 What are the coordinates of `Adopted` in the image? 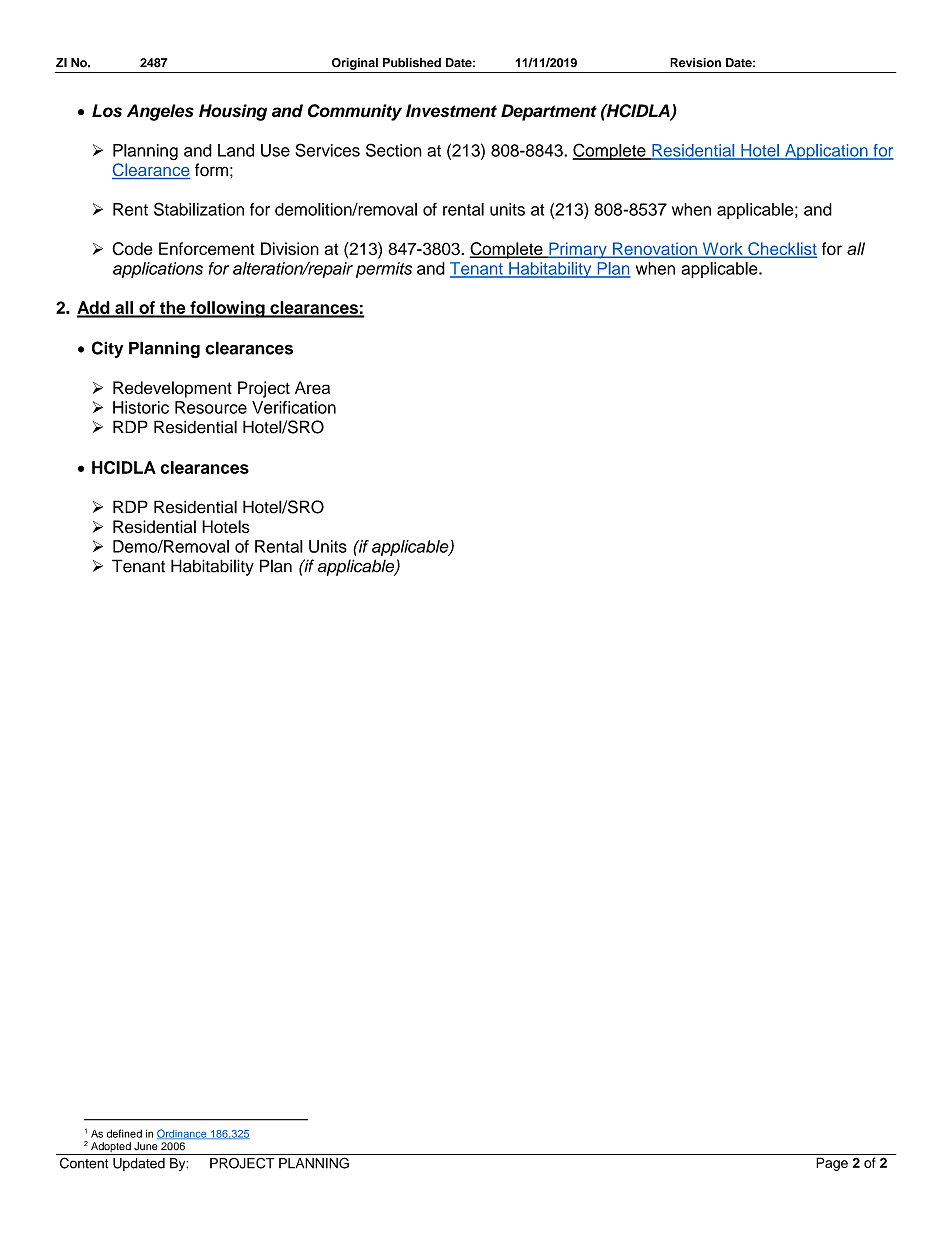 It's located at (111, 1148).
